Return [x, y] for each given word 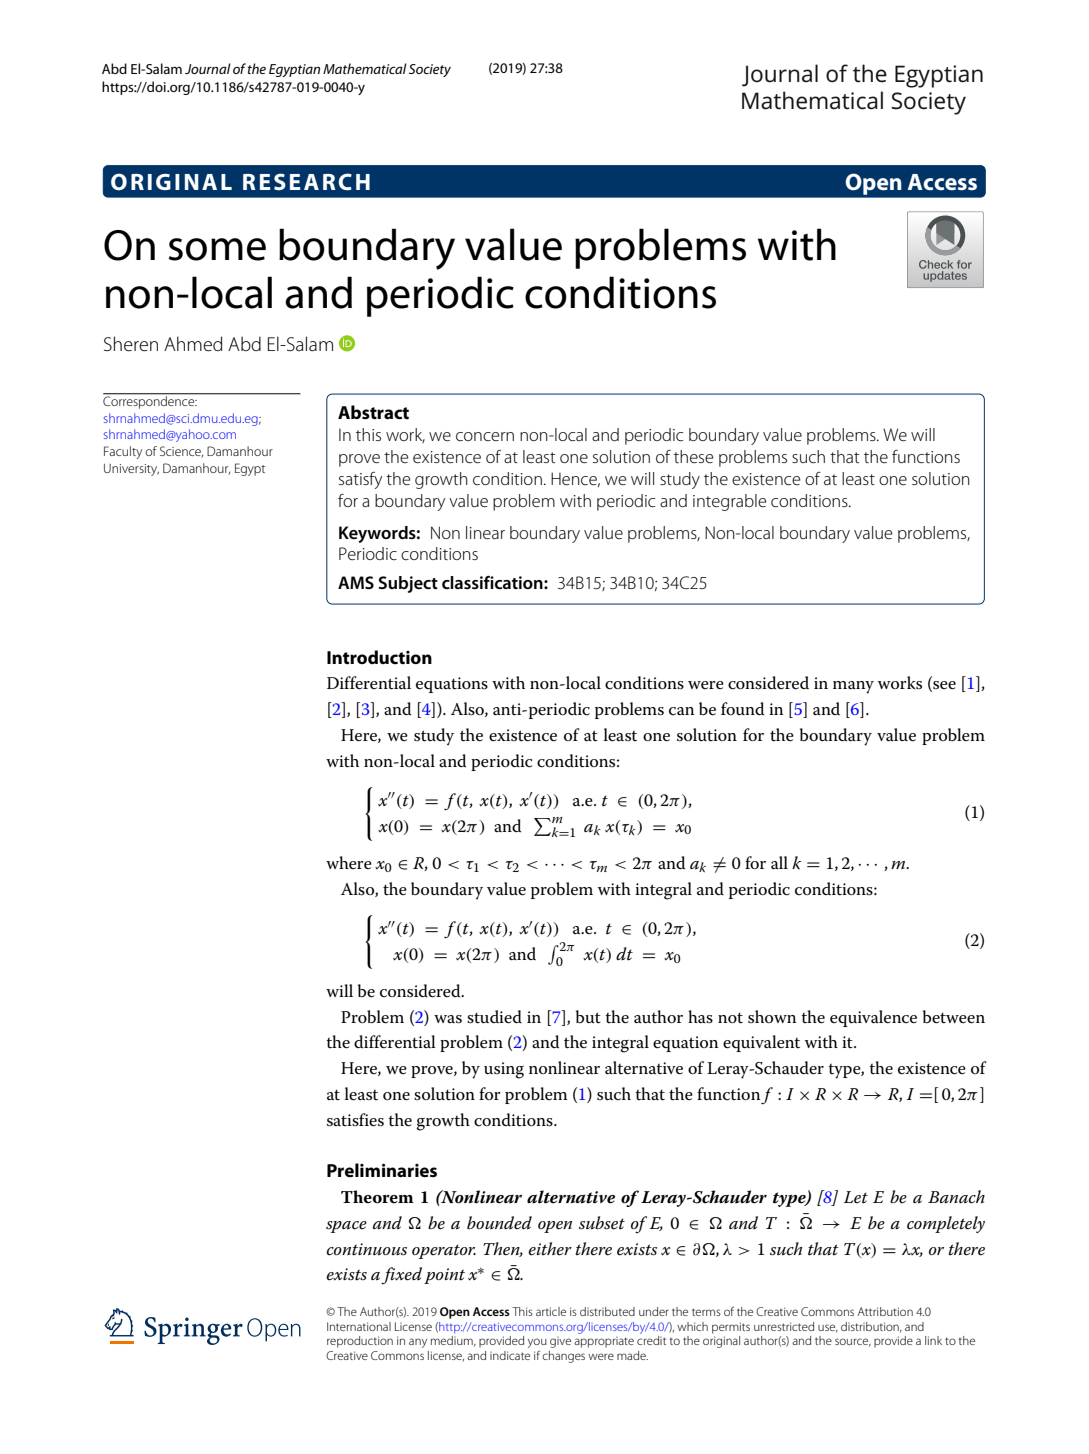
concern [485, 436]
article [551, 1311]
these [694, 456]
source [853, 1342]
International [359, 1326]
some [217, 249]
